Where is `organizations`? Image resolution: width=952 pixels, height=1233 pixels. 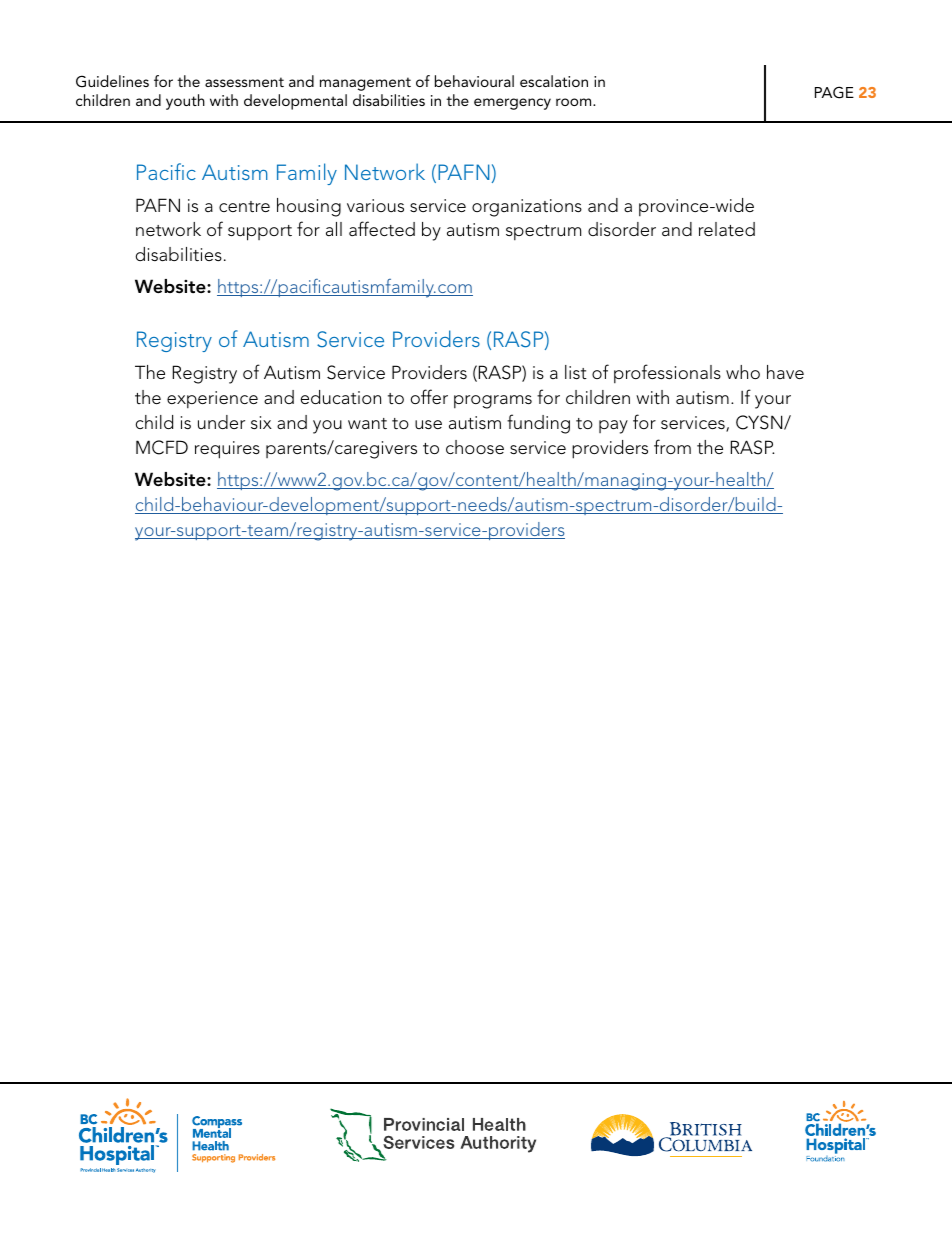 organizations is located at coordinates (527, 208).
